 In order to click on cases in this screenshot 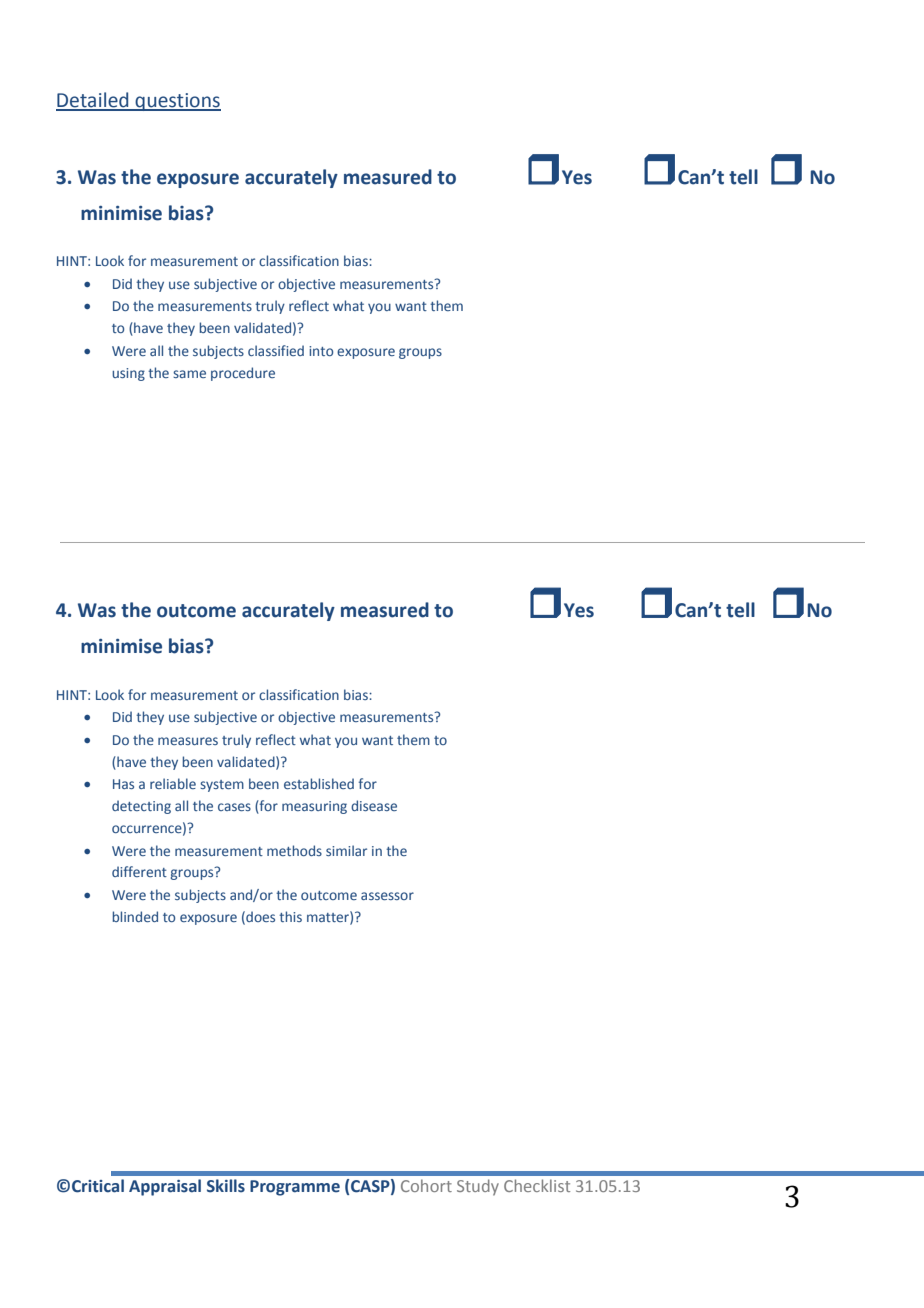, I will do `click(234, 807)`.
